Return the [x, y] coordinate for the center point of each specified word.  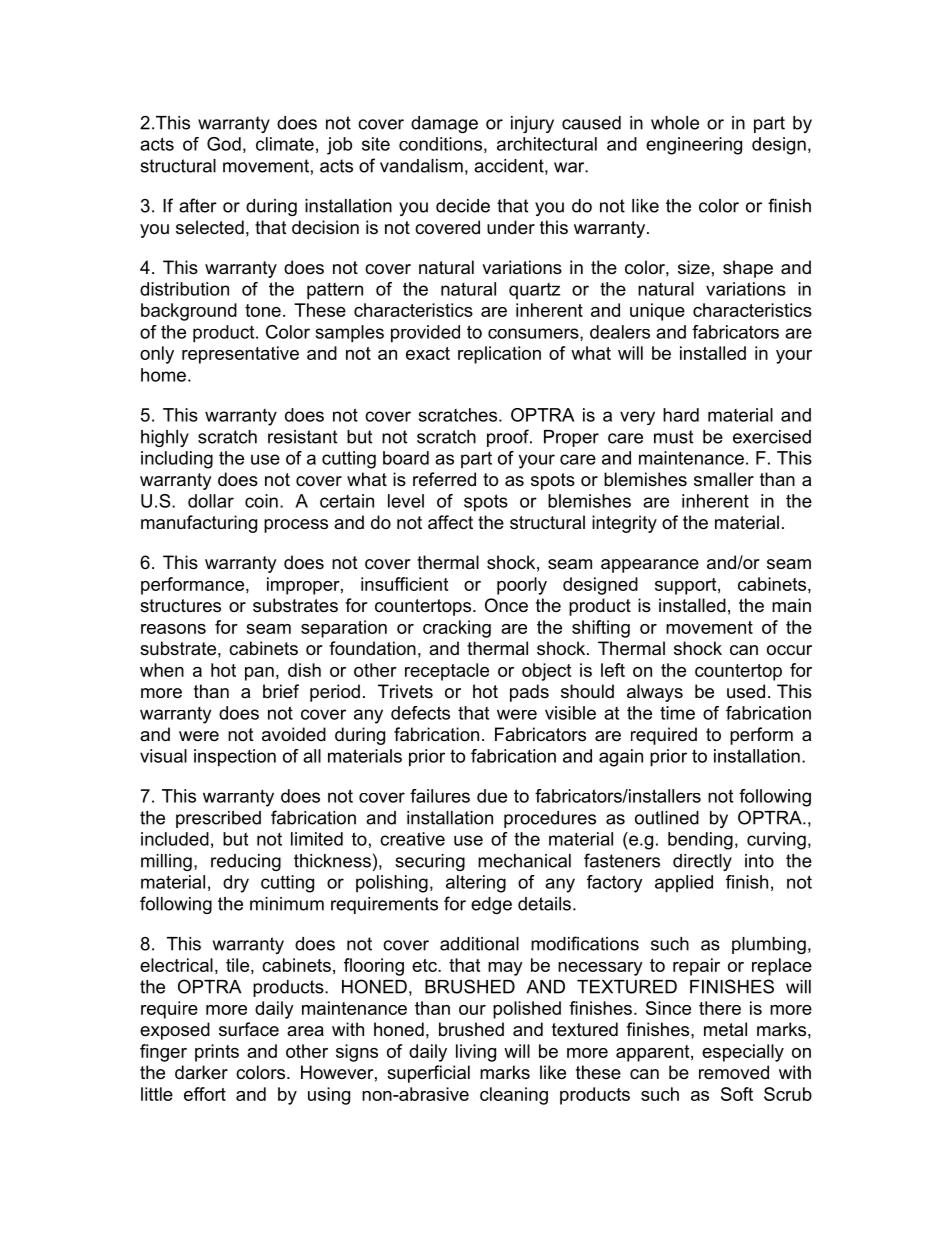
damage [444, 124]
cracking [457, 629]
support [687, 586]
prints [217, 1053]
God [224, 144]
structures [180, 606]
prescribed [218, 819]
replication [499, 355]
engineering [694, 146]
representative [240, 355]
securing [430, 862]
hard [681, 415]
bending [700, 841]
